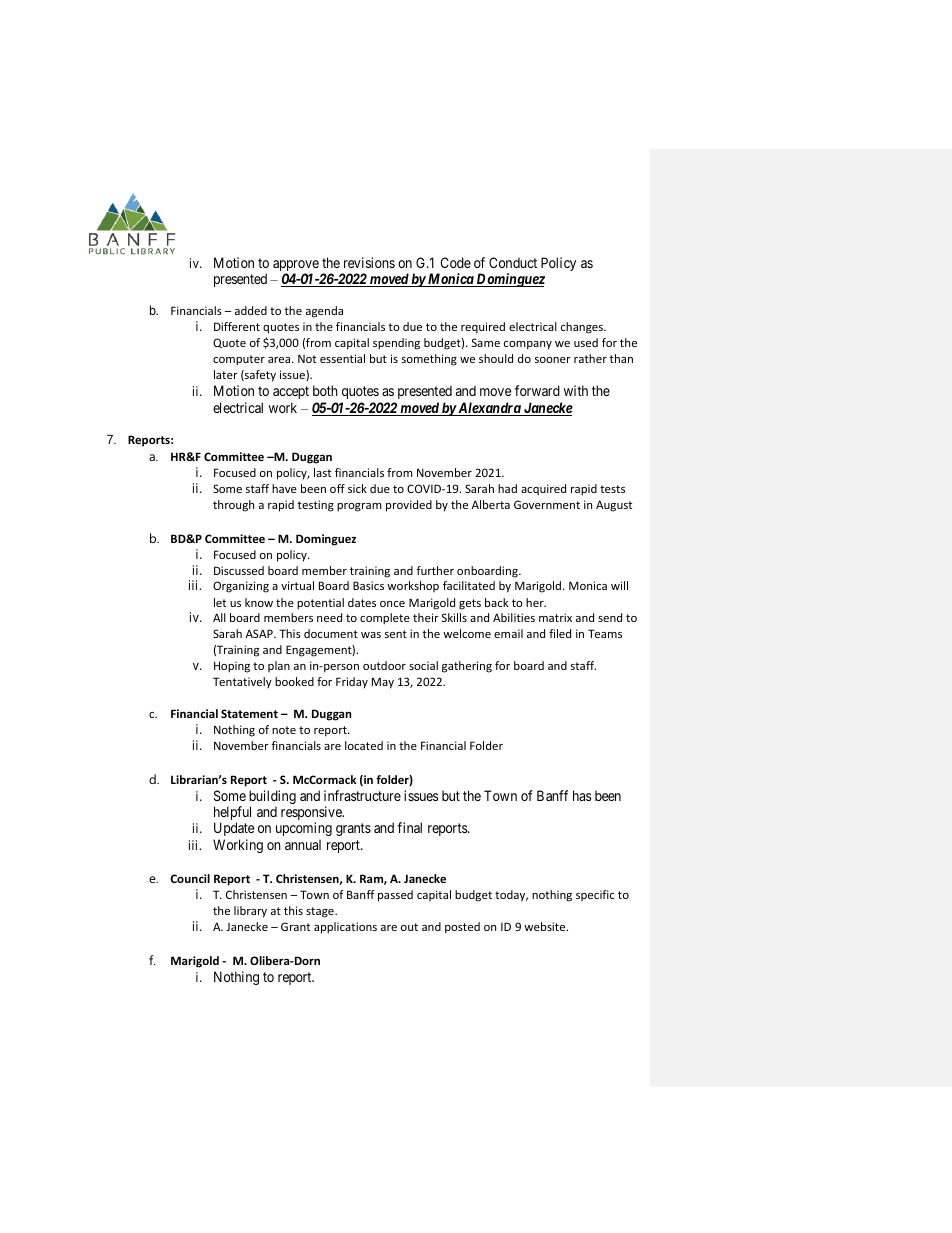  I want to click on acquired, so click(543, 489).
